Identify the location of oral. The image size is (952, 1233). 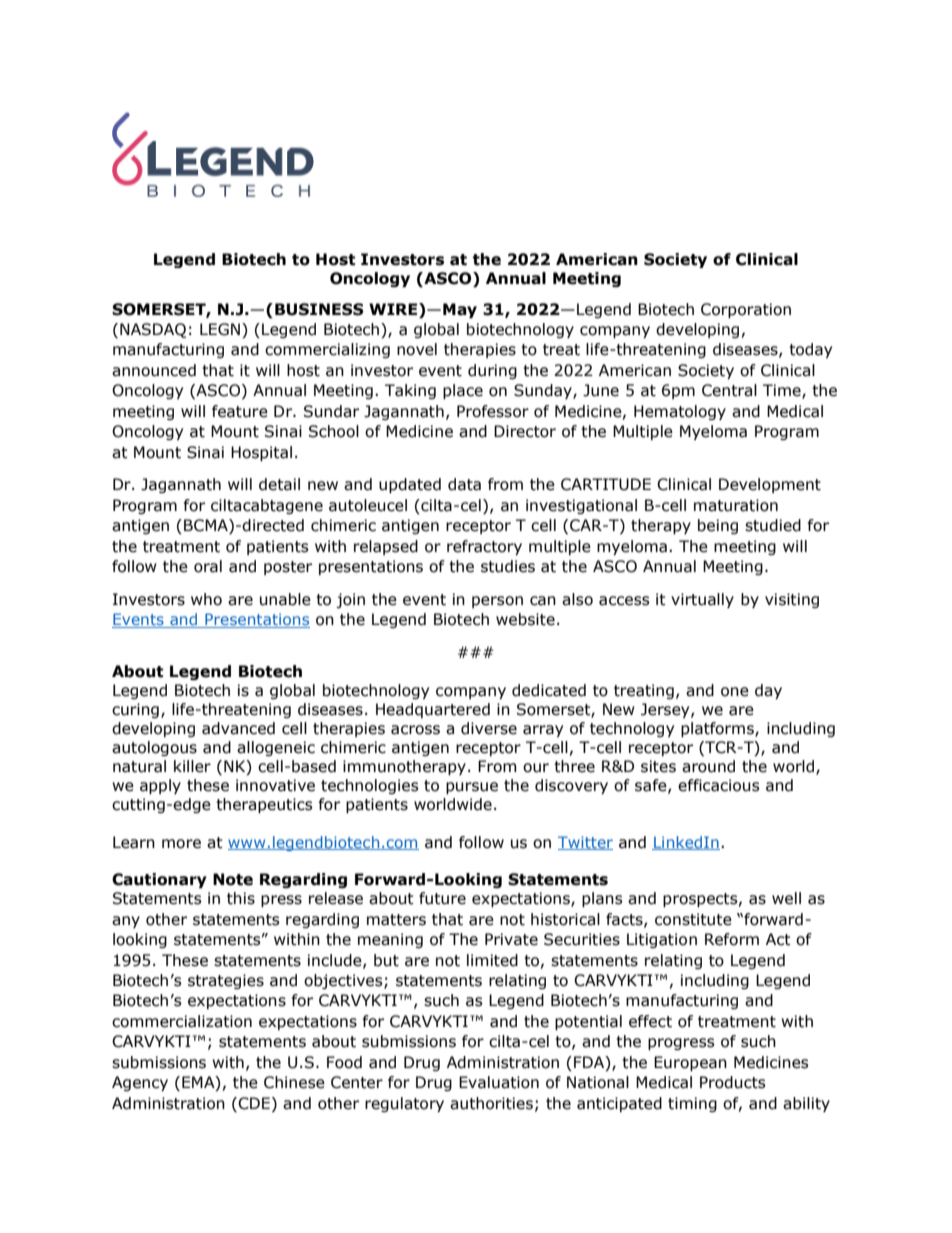
(208, 566).
